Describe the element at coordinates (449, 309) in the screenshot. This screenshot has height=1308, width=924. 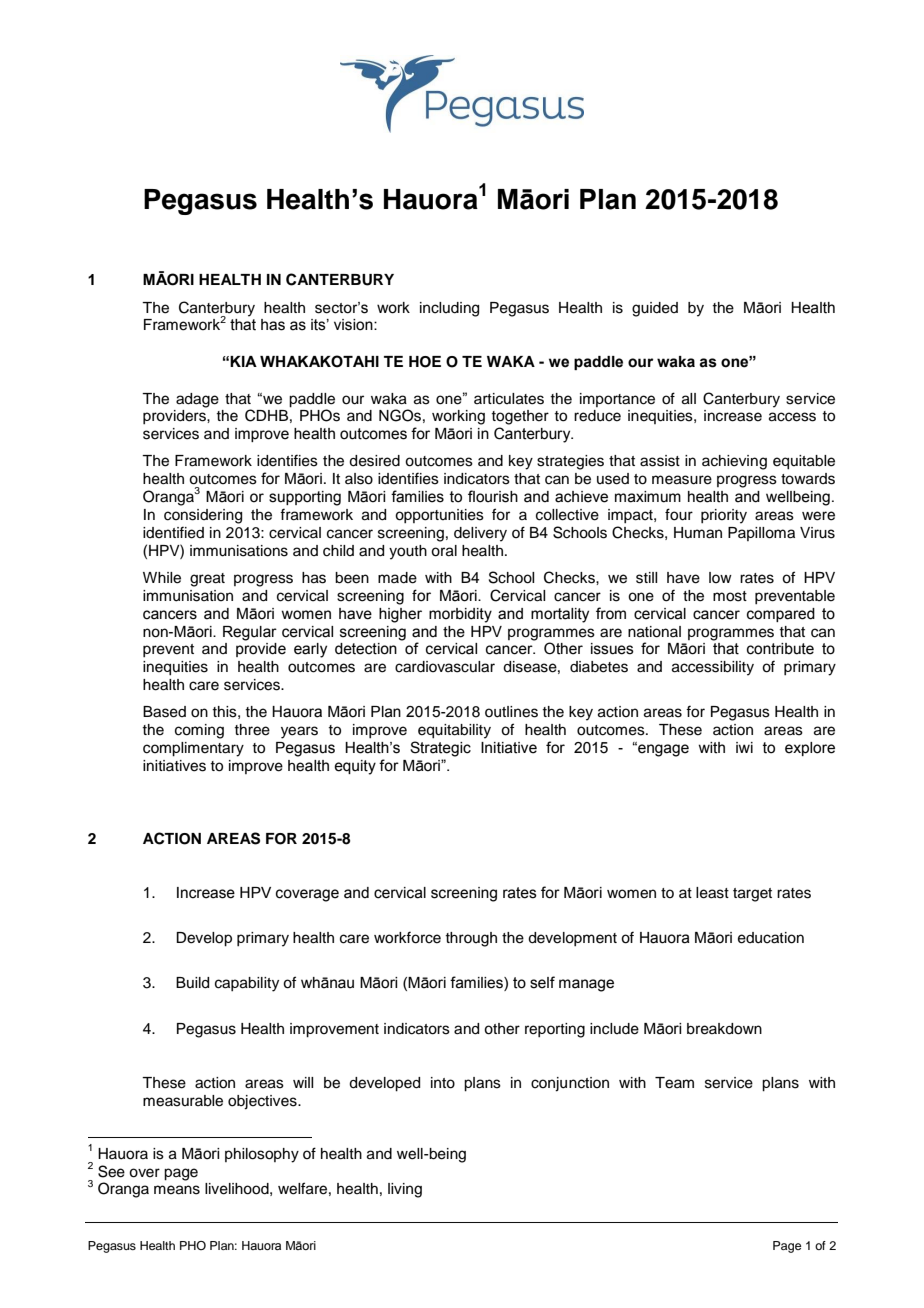
I see `including` at that location.
